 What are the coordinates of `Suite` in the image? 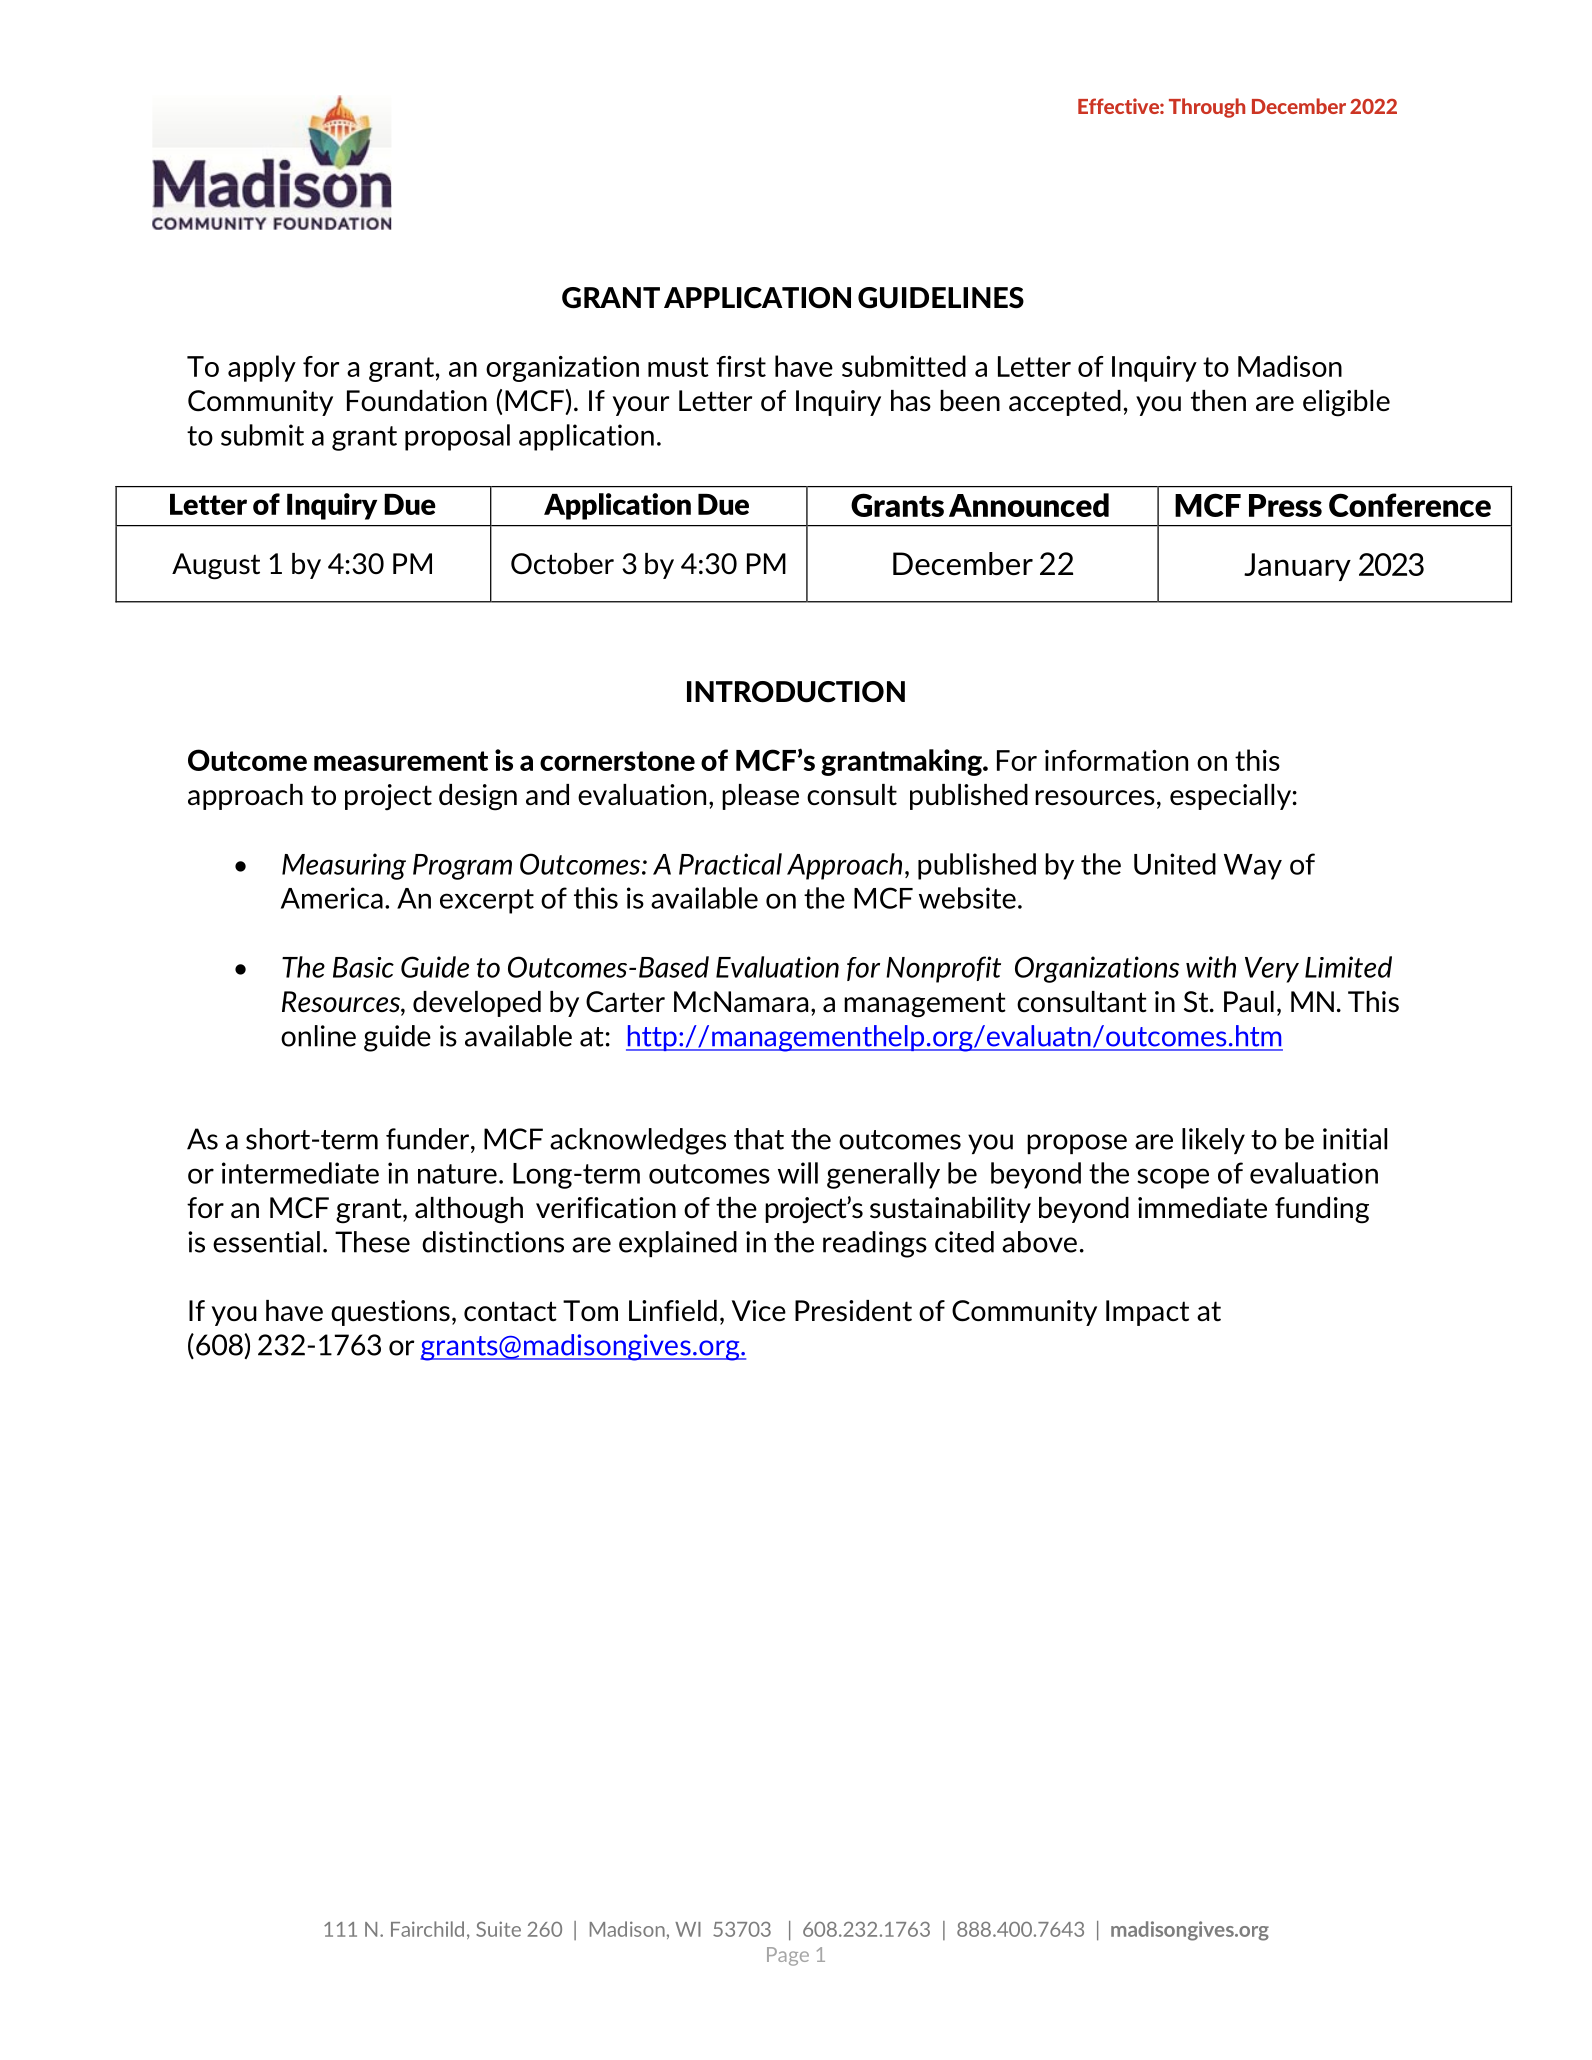 It's located at (498, 1929).
